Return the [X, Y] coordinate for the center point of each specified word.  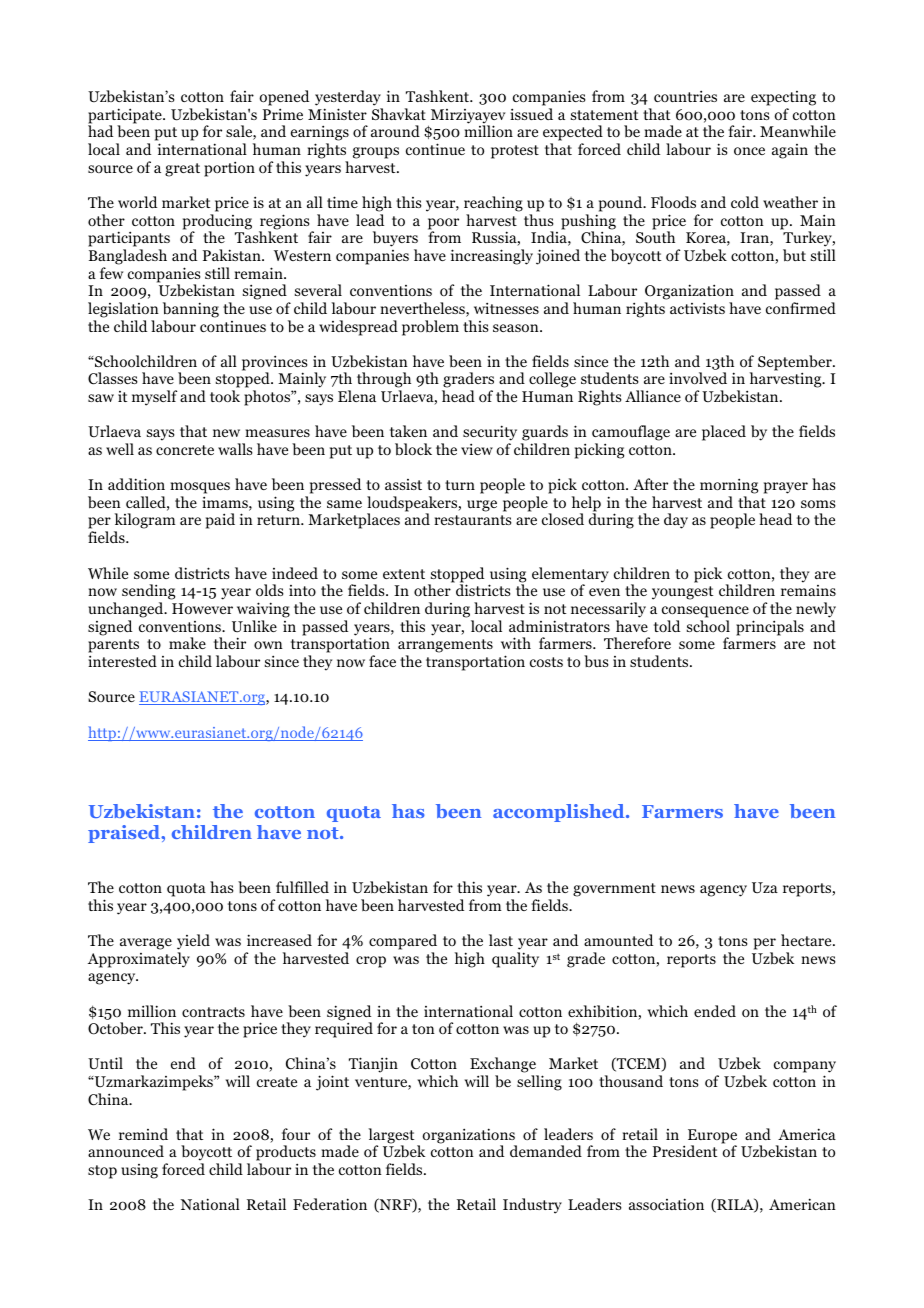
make [187, 643]
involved [698, 378]
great [182, 170]
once [749, 151]
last [501, 940]
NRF [395, 1205]
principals [770, 628]
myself [154, 398]
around [395, 131]
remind [143, 1134]
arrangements [445, 647]
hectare [807, 940]
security [490, 434]
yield [193, 942]
